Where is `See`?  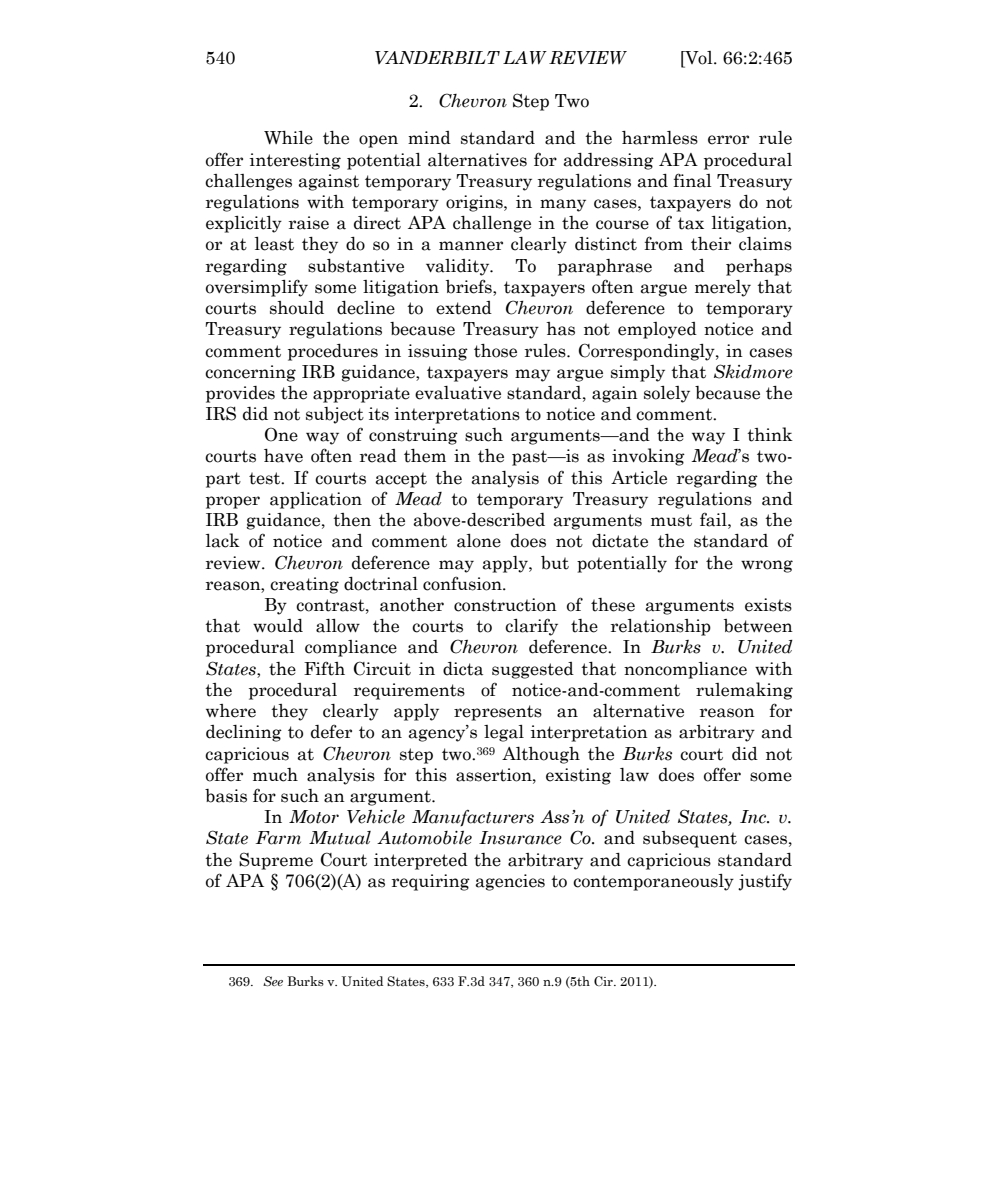 See is located at coordinates (273, 981).
